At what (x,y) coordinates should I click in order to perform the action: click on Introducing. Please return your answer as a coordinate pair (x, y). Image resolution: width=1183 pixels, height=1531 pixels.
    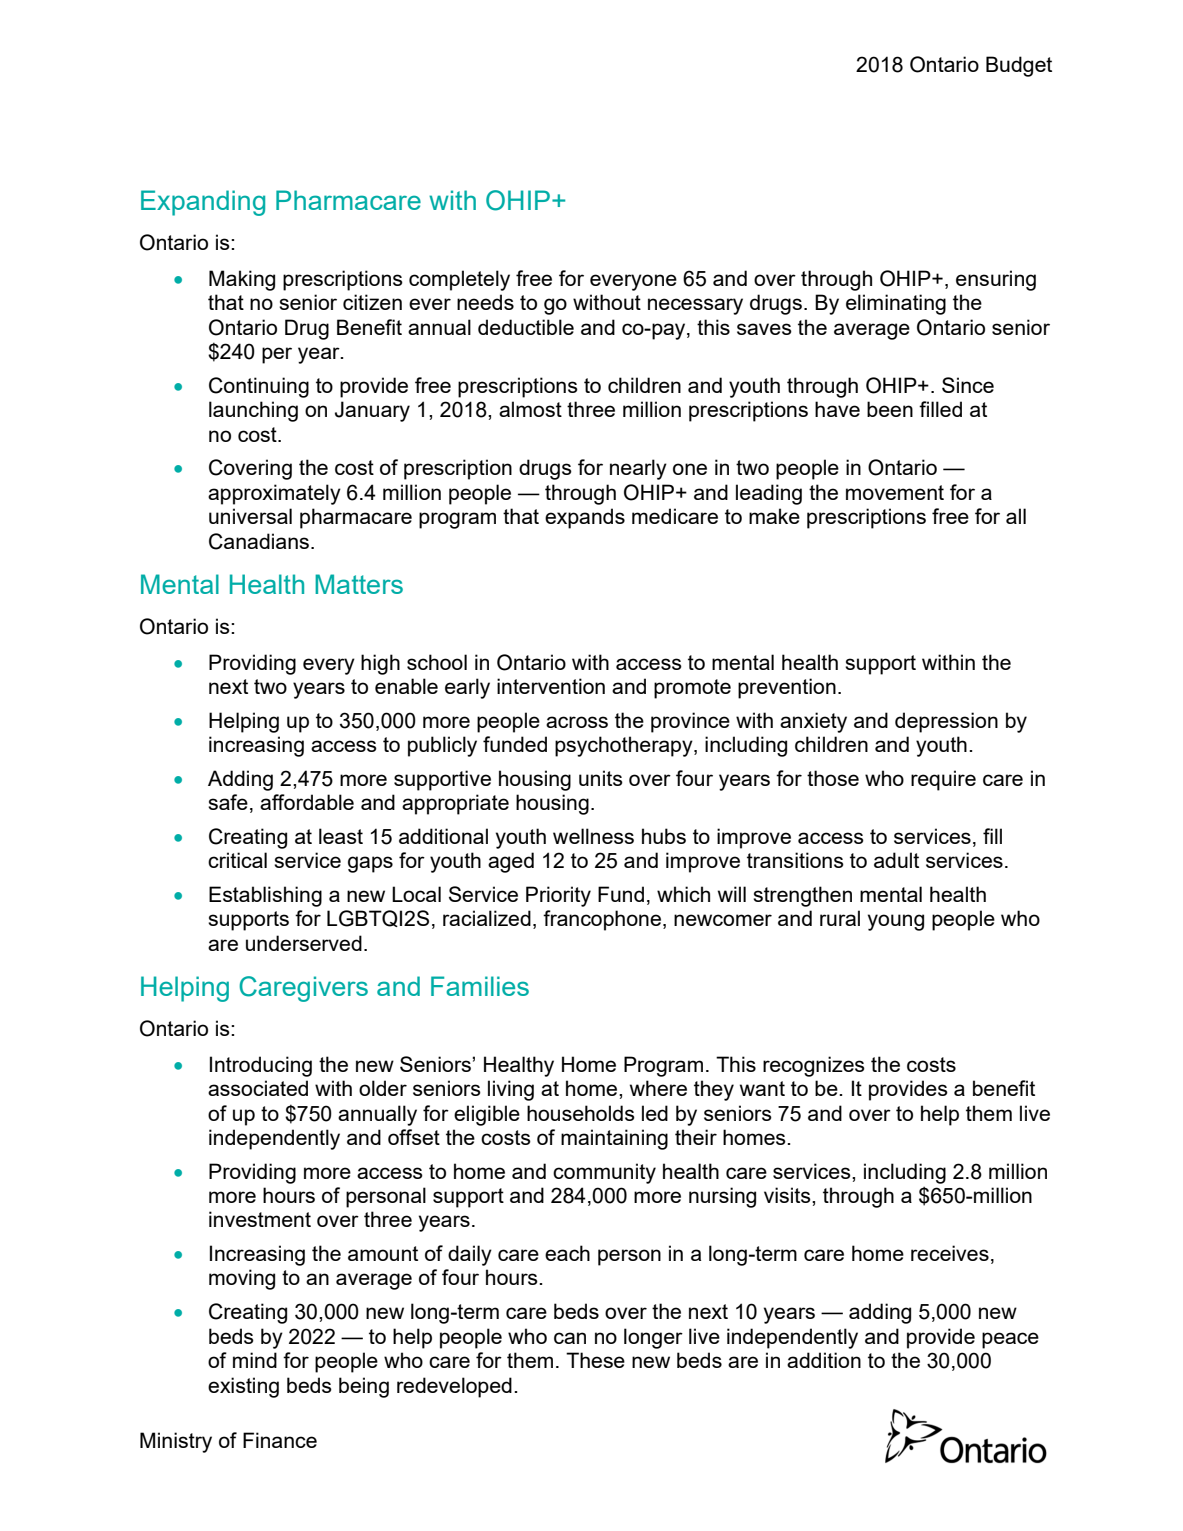
    Looking at the image, I should click on (261, 1066).
